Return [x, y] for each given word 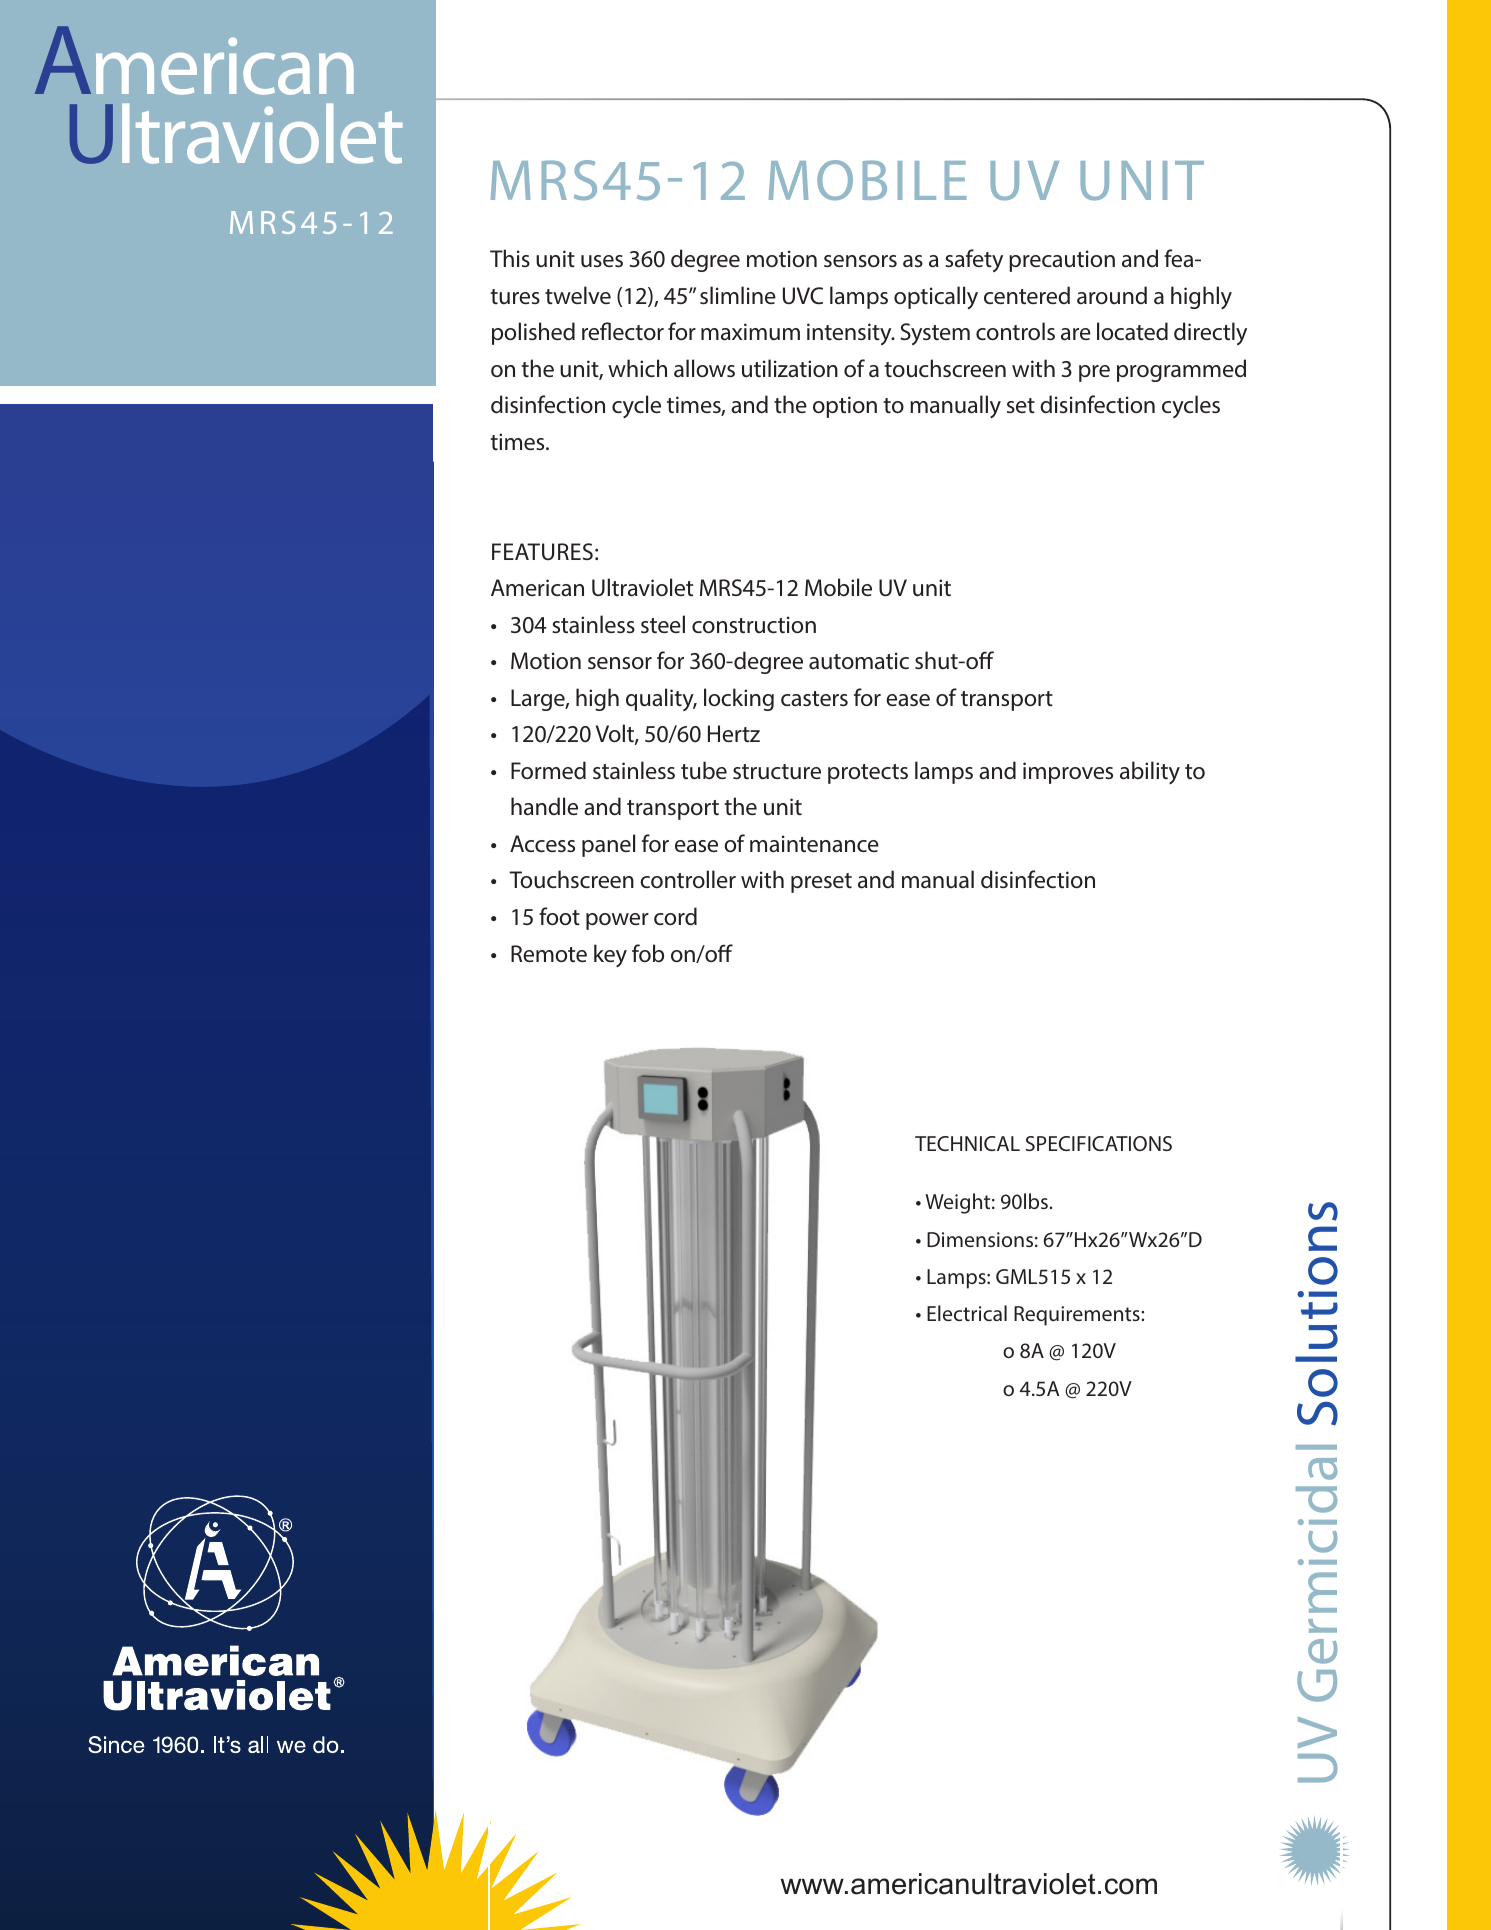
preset [821, 883]
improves [1068, 773]
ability [1150, 772]
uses [602, 261]
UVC [803, 296]
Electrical [967, 1313]
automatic [859, 661]
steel [663, 624]
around [1112, 295]
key [610, 955]
